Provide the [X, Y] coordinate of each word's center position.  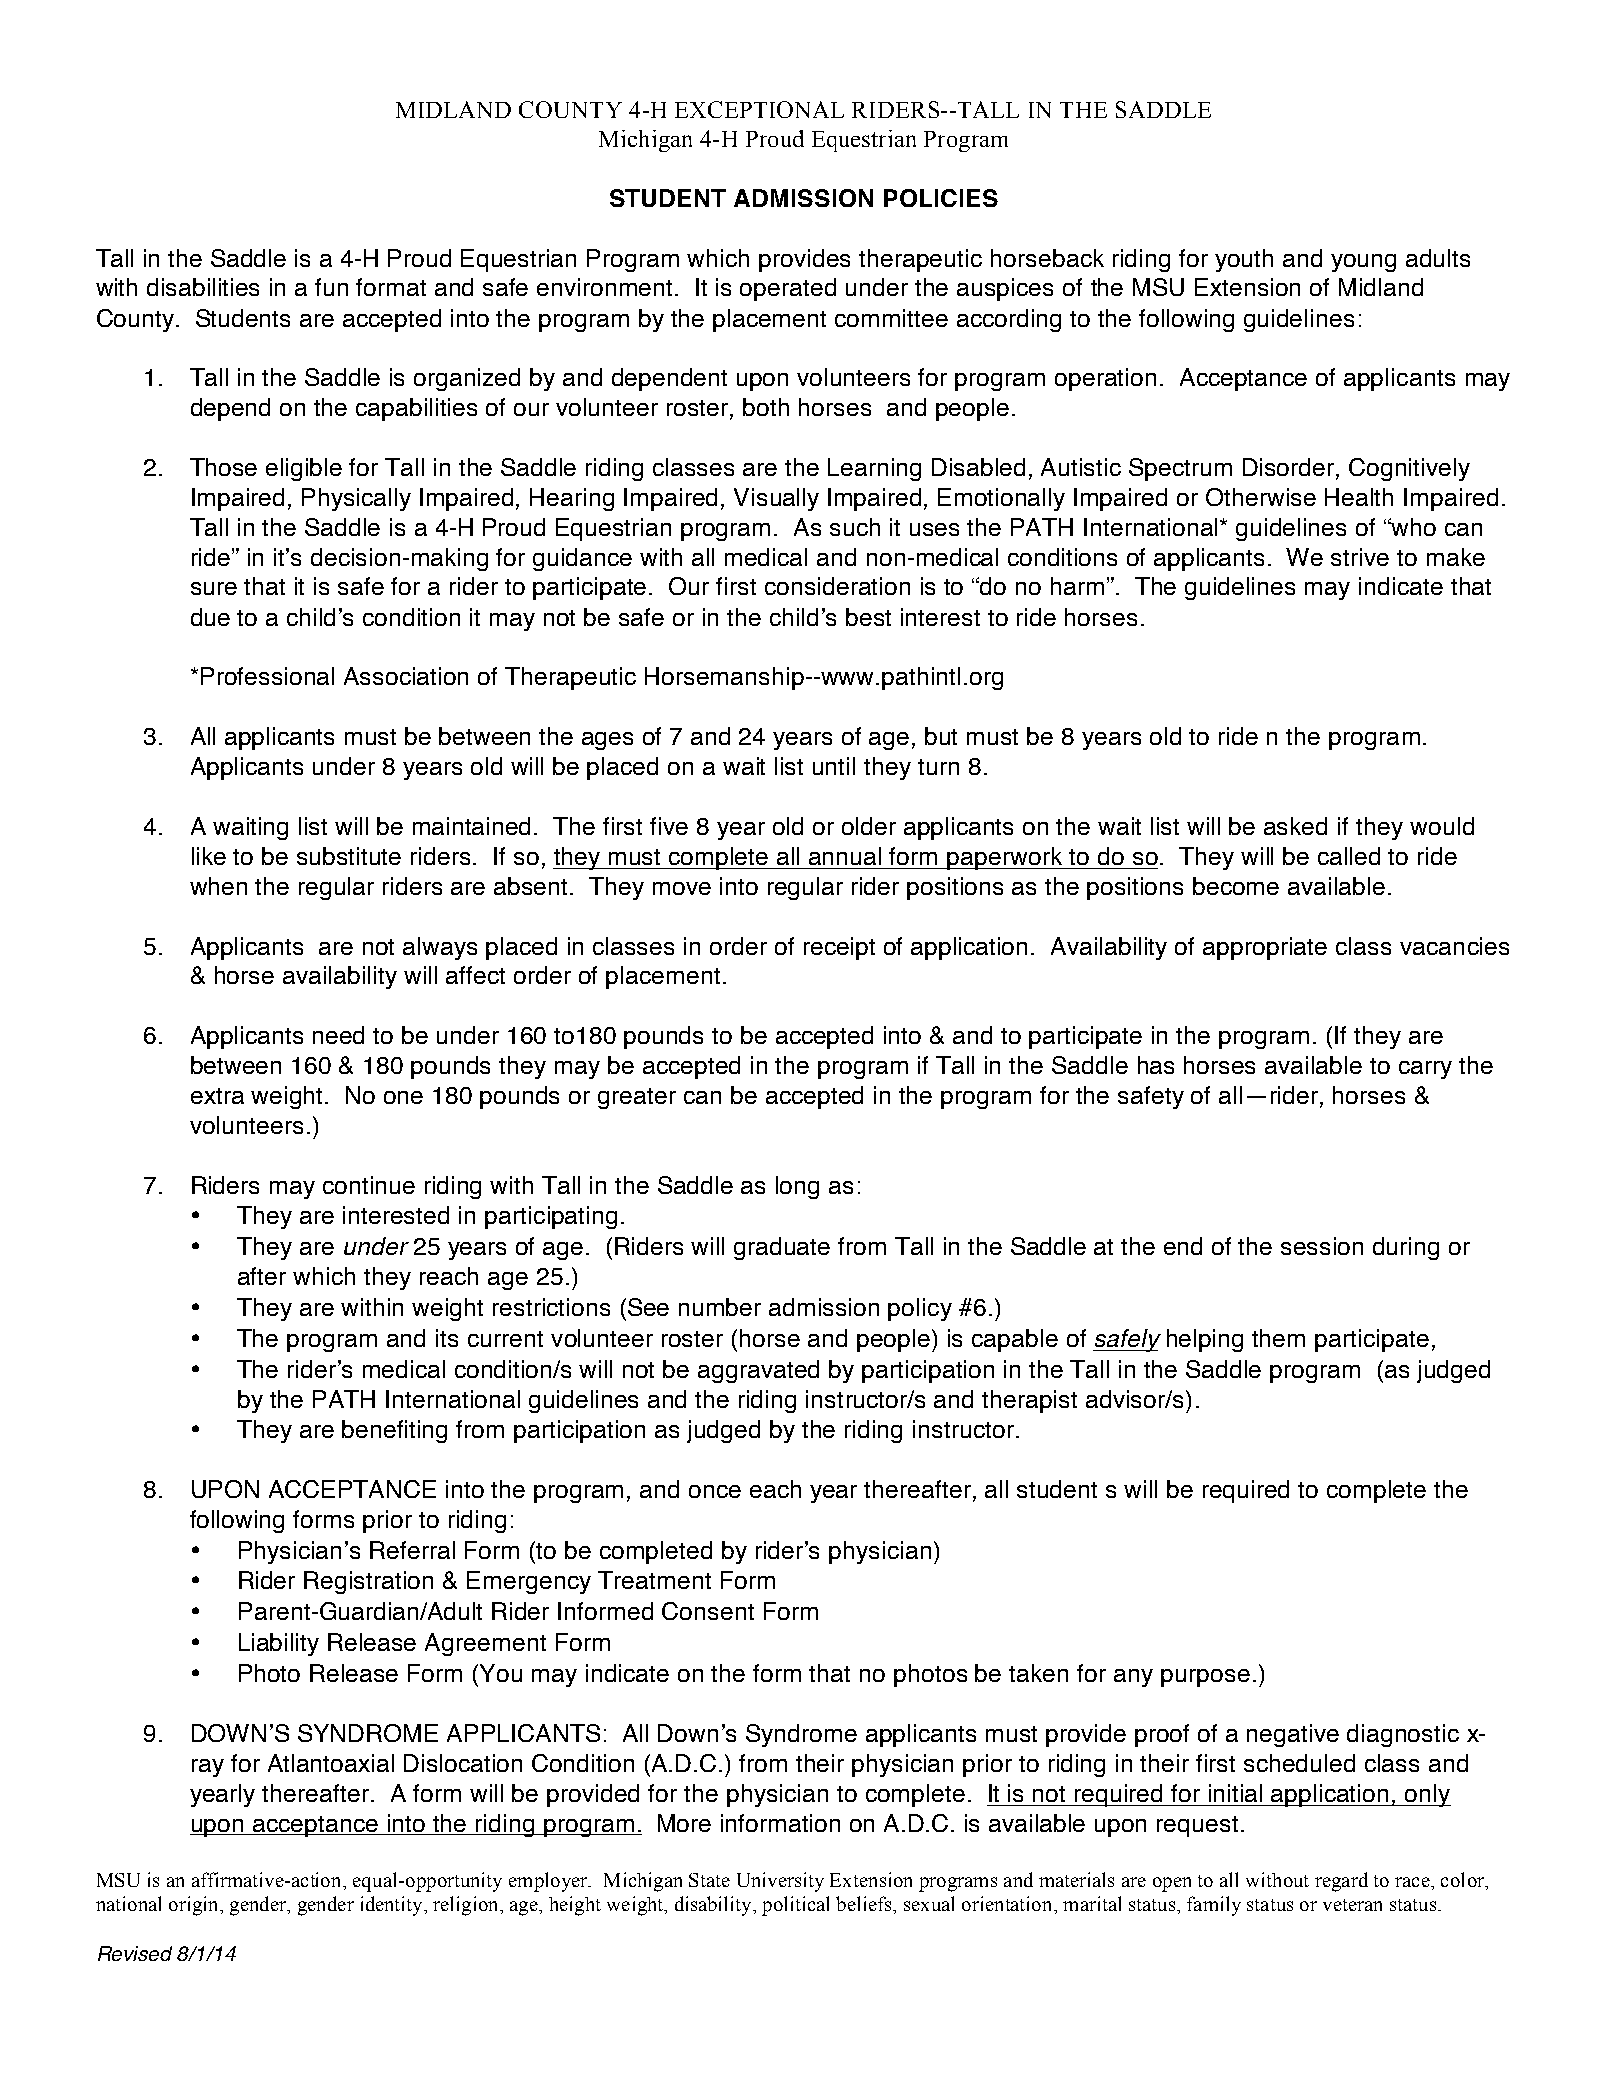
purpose [1205, 1678]
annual [845, 856]
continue [369, 1185]
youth [1244, 260]
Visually [776, 499]
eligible [304, 469]
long [797, 1187]
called [1349, 856]
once [715, 1491]
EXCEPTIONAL [759, 109]
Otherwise [1261, 497]
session [1322, 1246]
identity [393, 1906]
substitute [349, 856]
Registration [368, 1582]
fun [331, 287]
